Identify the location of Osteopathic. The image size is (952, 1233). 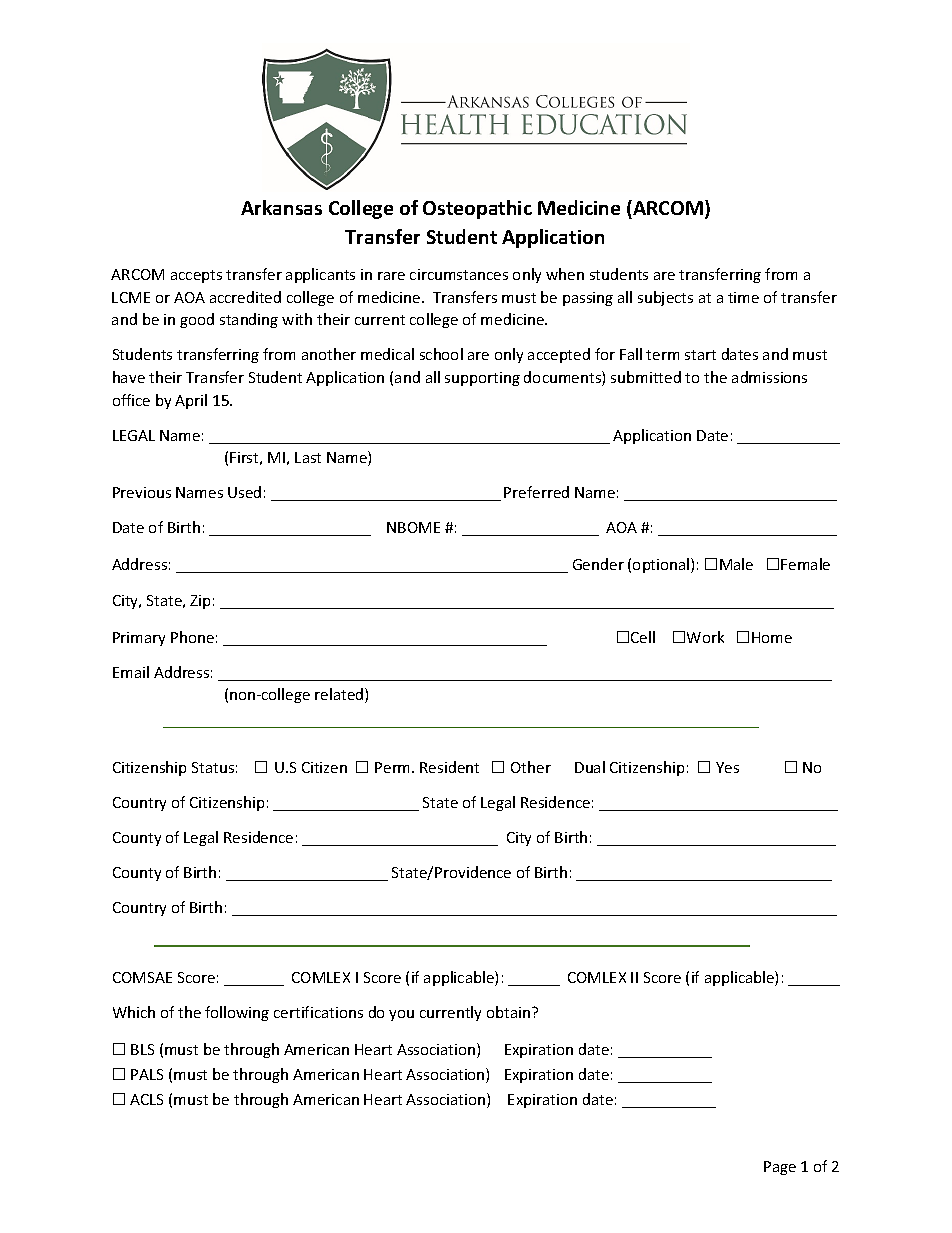
(477, 209).
